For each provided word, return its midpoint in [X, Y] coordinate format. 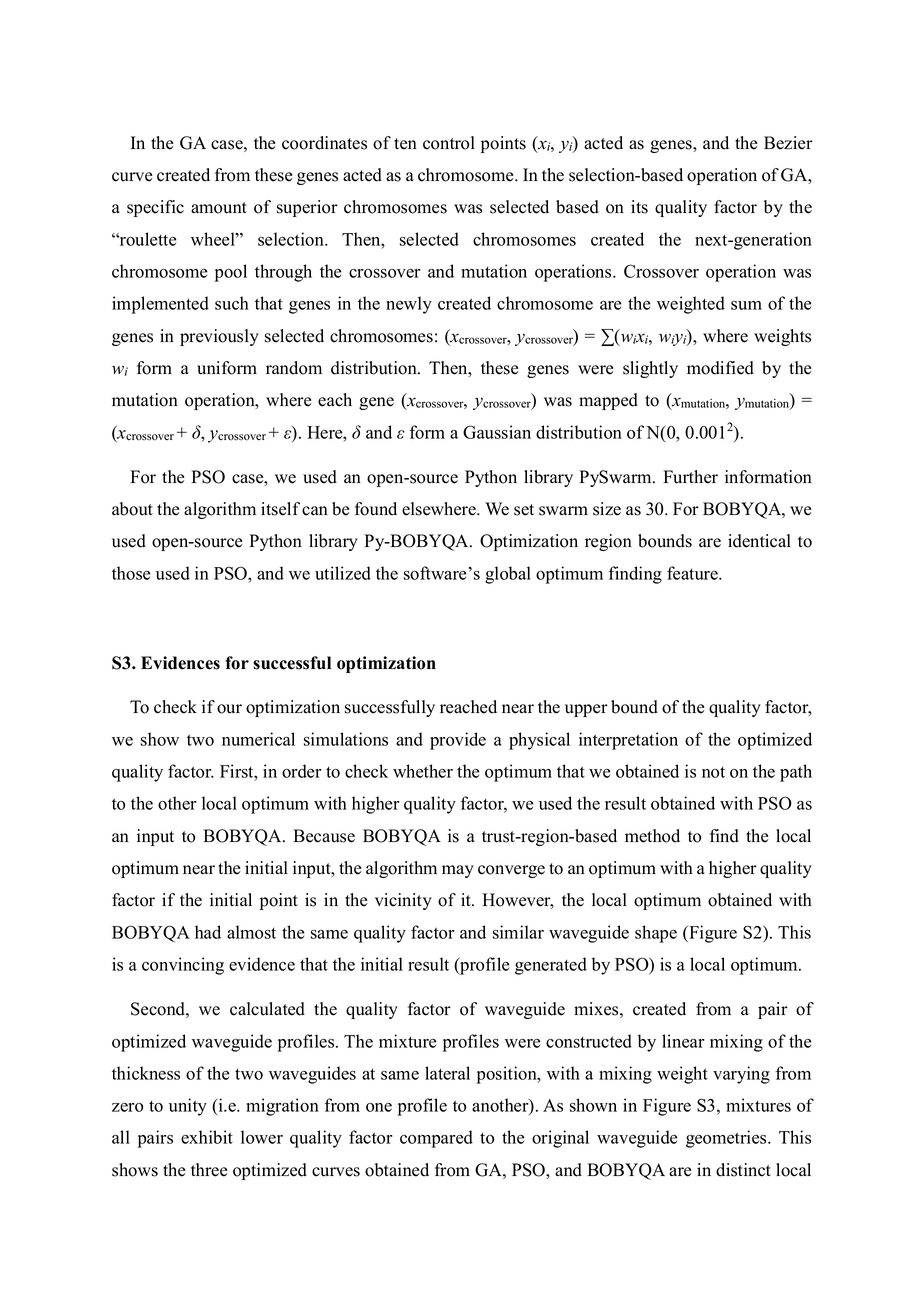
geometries [727, 1139]
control [449, 143]
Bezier [788, 143]
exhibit [207, 1137]
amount [219, 208]
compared [436, 1139]
